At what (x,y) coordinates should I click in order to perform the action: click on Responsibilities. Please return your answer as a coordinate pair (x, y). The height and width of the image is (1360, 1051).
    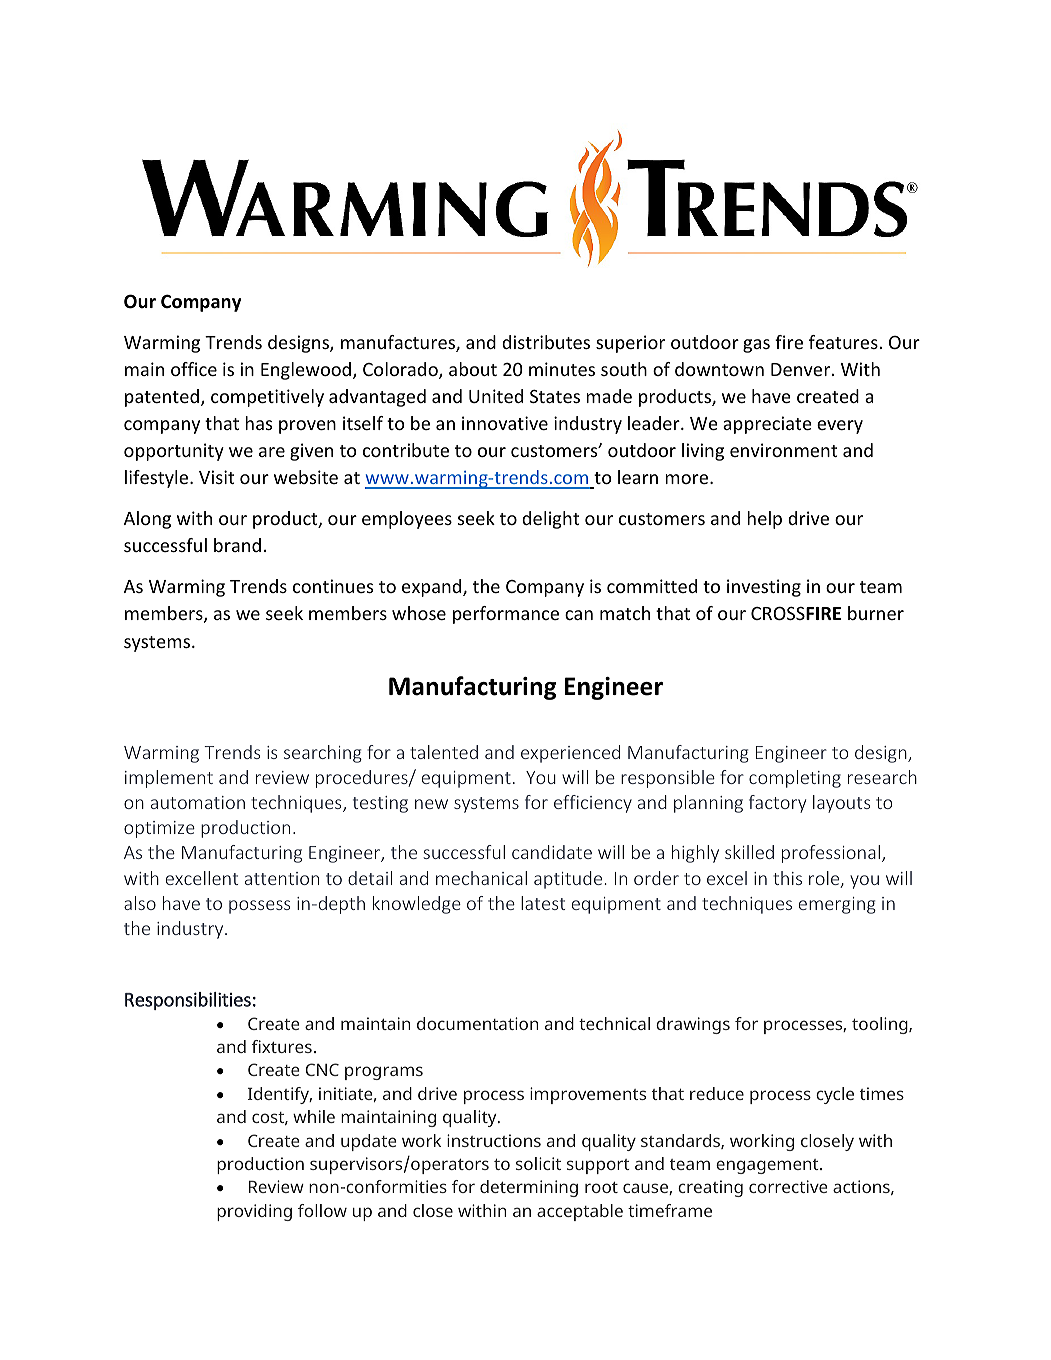
    Looking at the image, I should click on (188, 1001).
